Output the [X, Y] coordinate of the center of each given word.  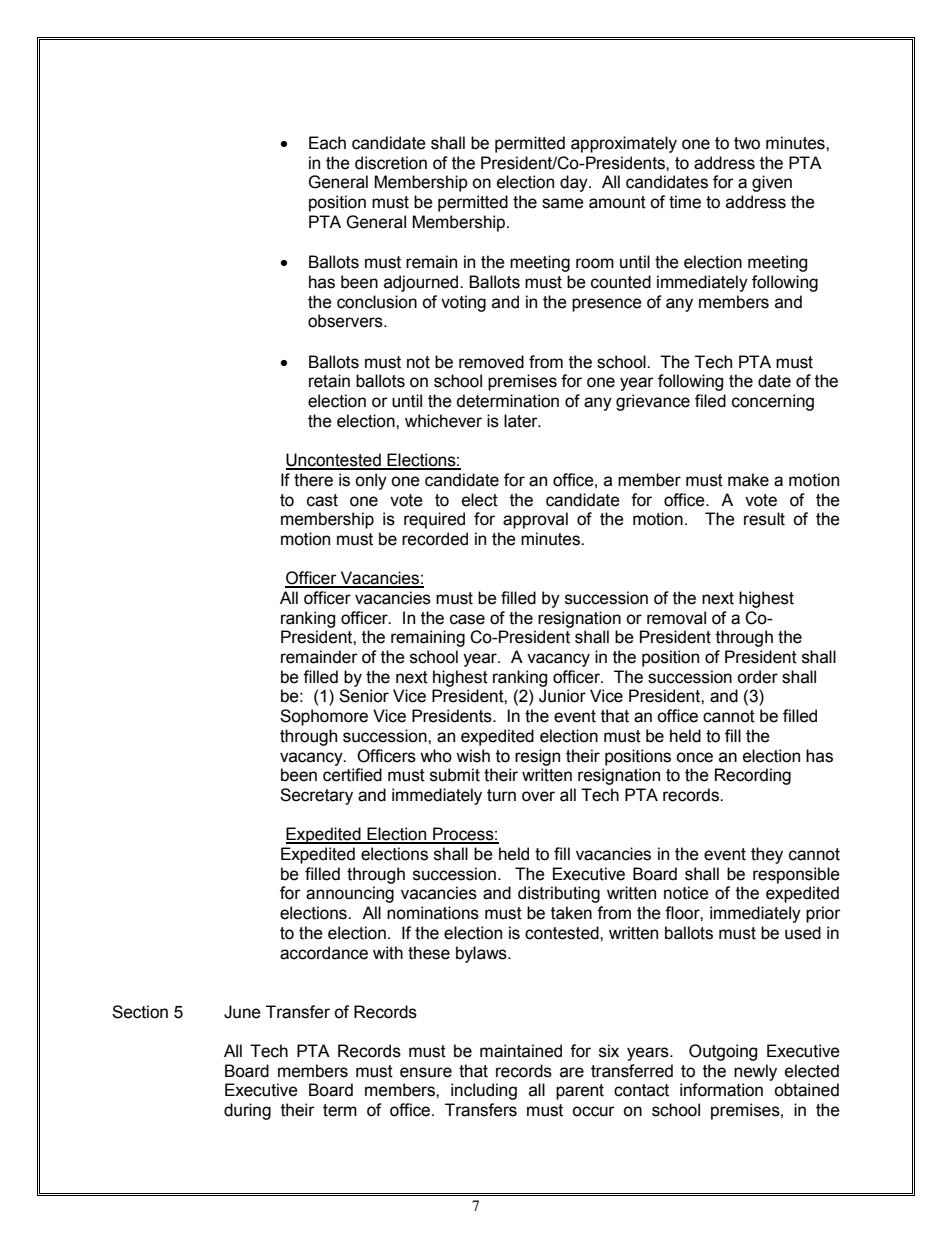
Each [327, 143]
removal [676, 618]
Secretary [316, 796]
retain [329, 381]
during [247, 1111]
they [767, 855]
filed [710, 401]
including [484, 1091]
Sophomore [324, 717]
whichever [443, 421]
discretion [391, 163]
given [772, 183]
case [467, 619]
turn [501, 795]
